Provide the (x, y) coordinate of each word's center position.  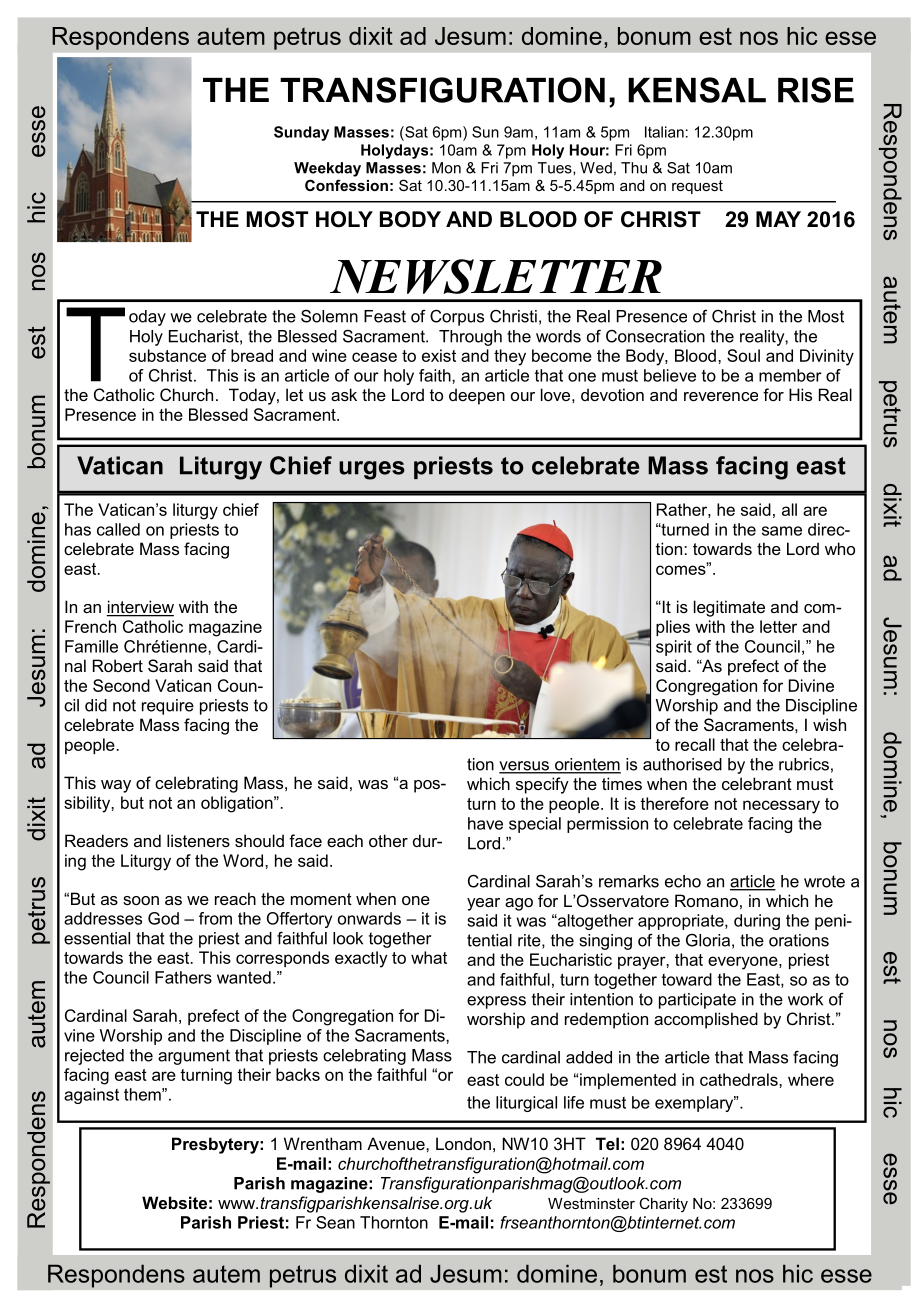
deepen (477, 396)
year (483, 904)
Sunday (301, 133)
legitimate (729, 608)
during (757, 922)
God (163, 918)
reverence (721, 396)
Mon (446, 168)
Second (121, 685)
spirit (674, 648)
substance (167, 355)
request (697, 187)
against (91, 1096)
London (463, 1143)
